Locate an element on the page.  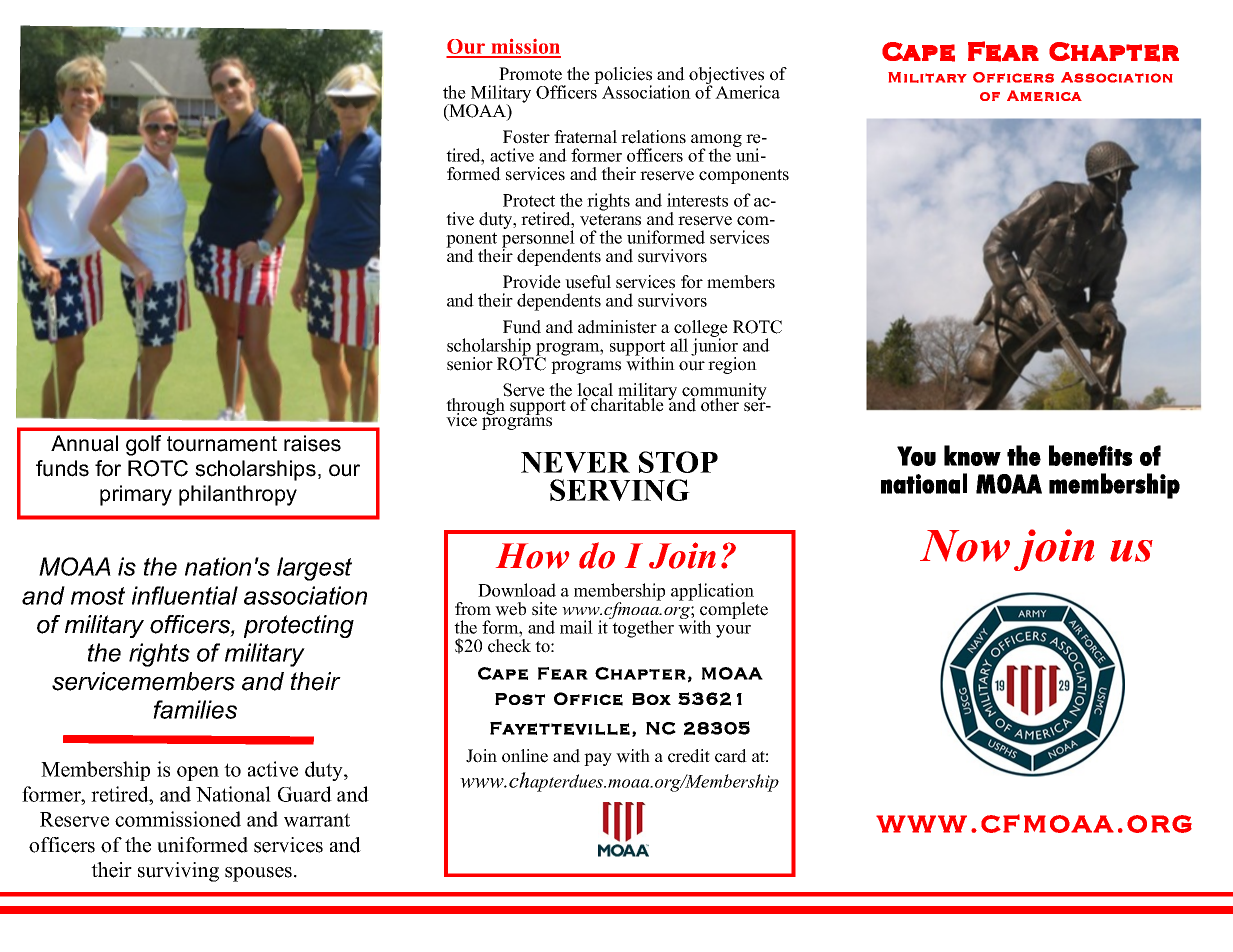
online is located at coordinates (525, 756).
